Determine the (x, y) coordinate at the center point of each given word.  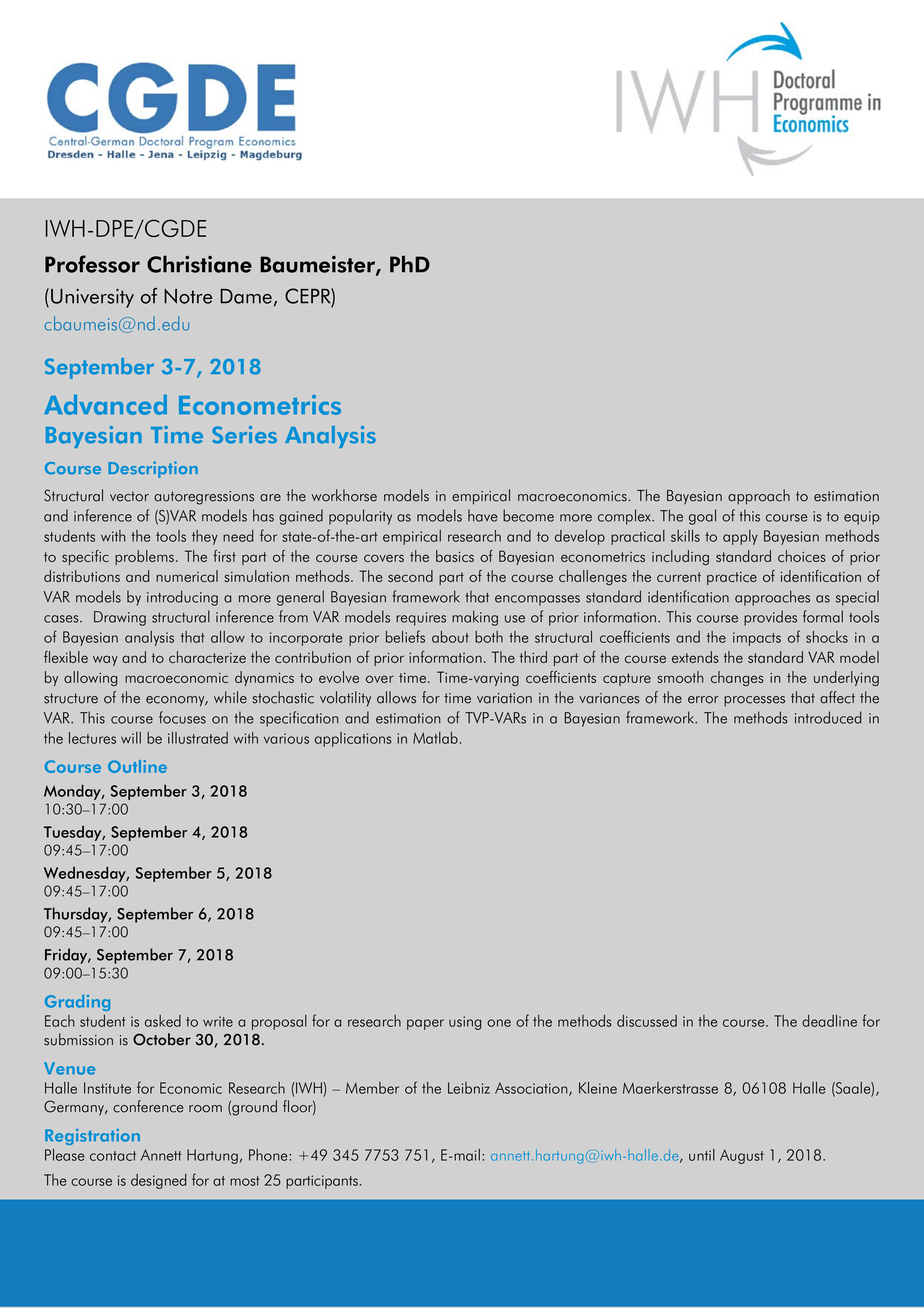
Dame (246, 296)
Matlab (435, 738)
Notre (188, 296)
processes (754, 701)
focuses (182, 717)
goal (702, 517)
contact (113, 1156)
